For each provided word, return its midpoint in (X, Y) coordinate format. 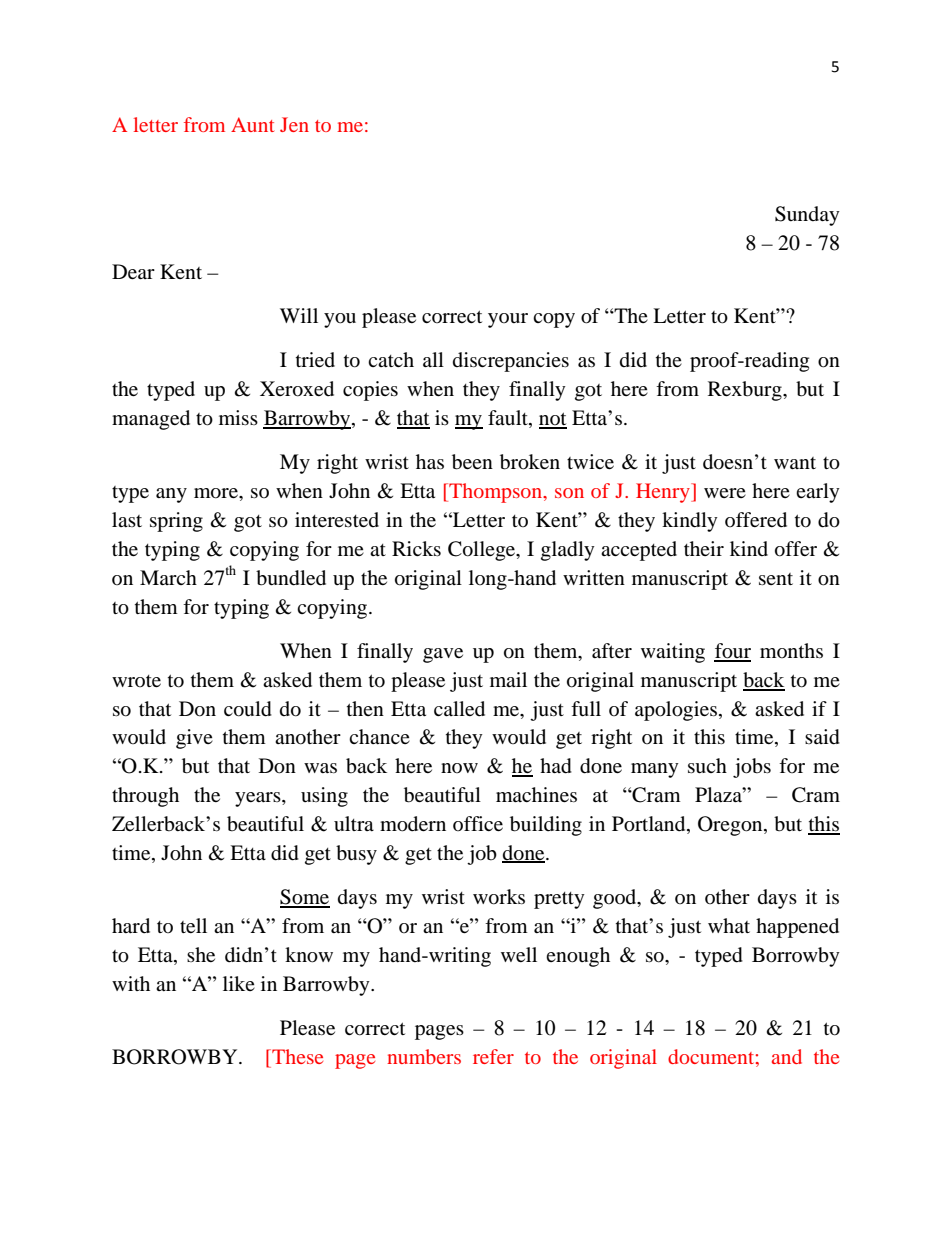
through (145, 797)
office (478, 823)
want (795, 463)
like (239, 983)
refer (493, 1056)
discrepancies (511, 362)
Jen (294, 124)
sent (776, 579)
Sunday (807, 216)
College (483, 551)
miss (238, 417)
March (168, 577)
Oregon (731, 826)
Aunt (252, 124)
